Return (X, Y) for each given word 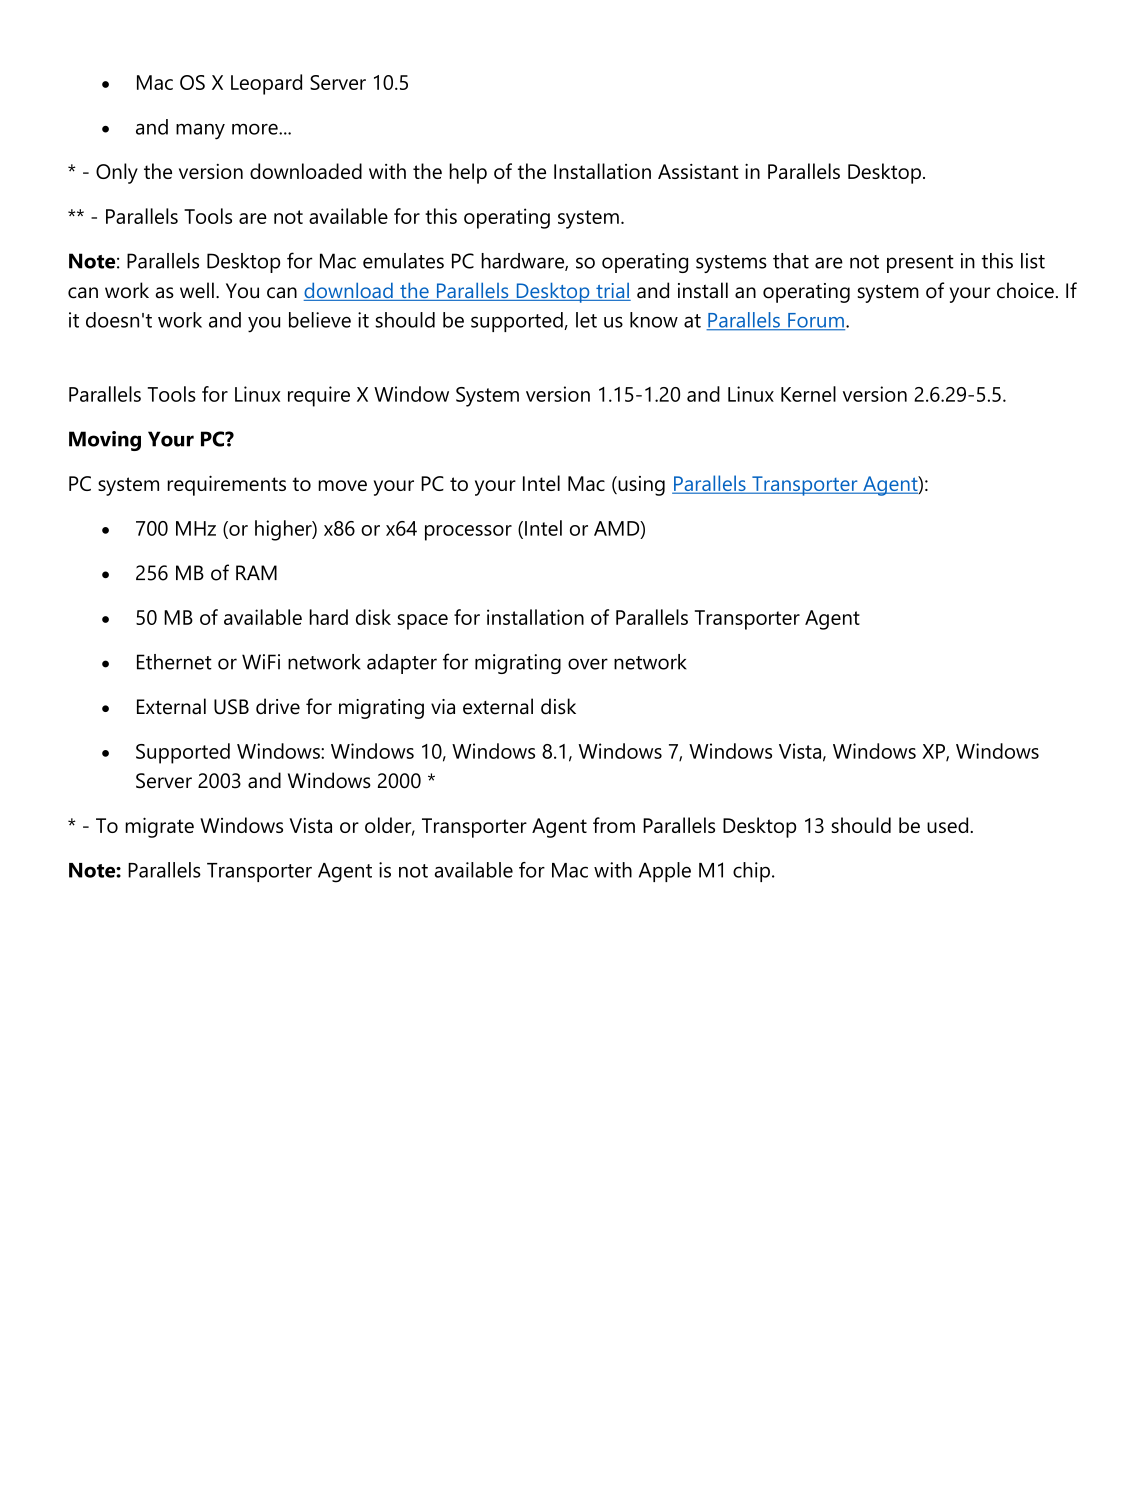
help (468, 173)
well (197, 290)
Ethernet (174, 662)
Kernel (808, 394)
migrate (159, 827)
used (949, 825)
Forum (815, 321)
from (614, 825)
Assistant (698, 171)
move (342, 485)
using (640, 486)
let (586, 320)
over (588, 664)
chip (751, 872)
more (256, 129)
